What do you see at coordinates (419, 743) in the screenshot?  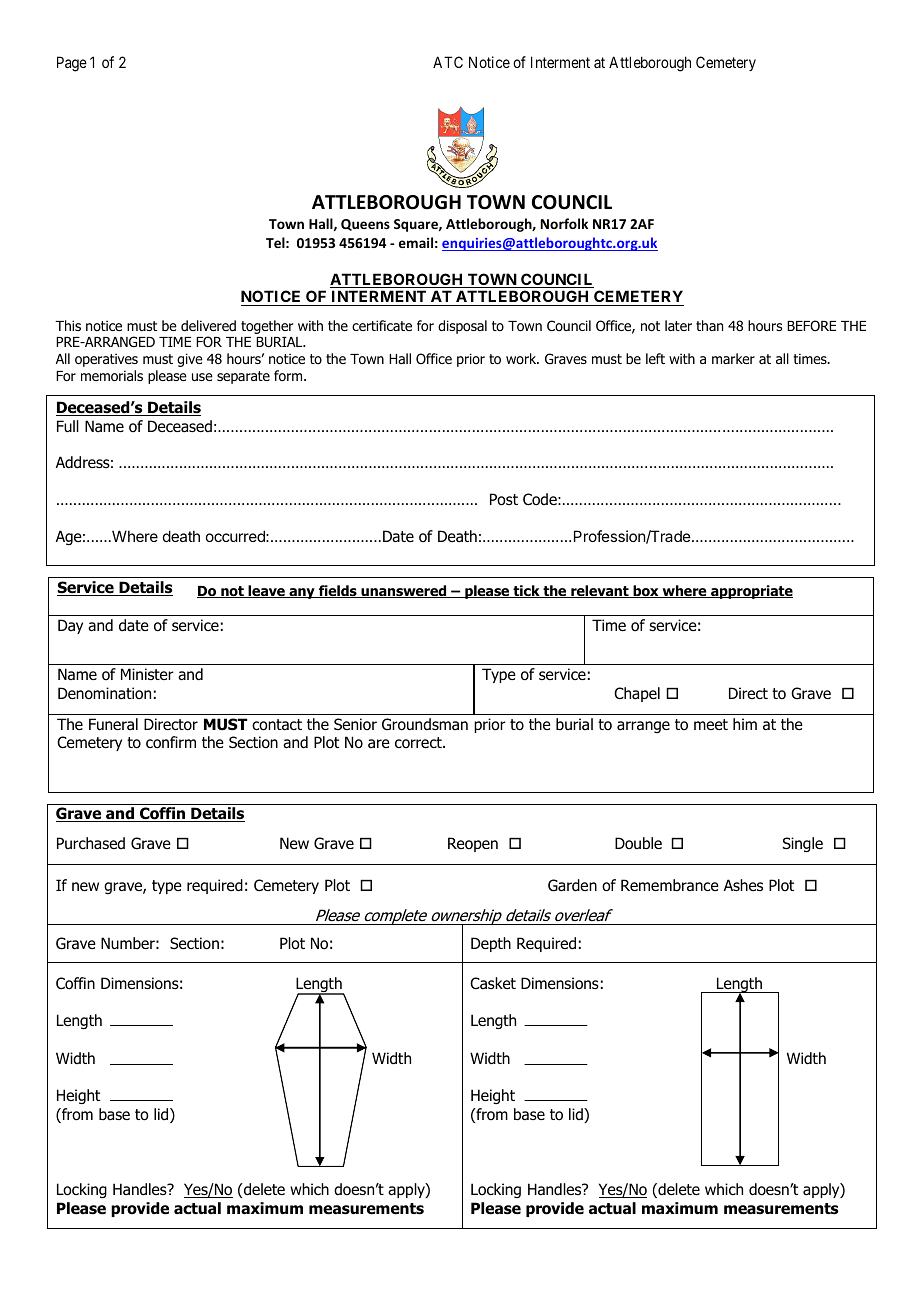 I see `correct` at bounding box center [419, 743].
